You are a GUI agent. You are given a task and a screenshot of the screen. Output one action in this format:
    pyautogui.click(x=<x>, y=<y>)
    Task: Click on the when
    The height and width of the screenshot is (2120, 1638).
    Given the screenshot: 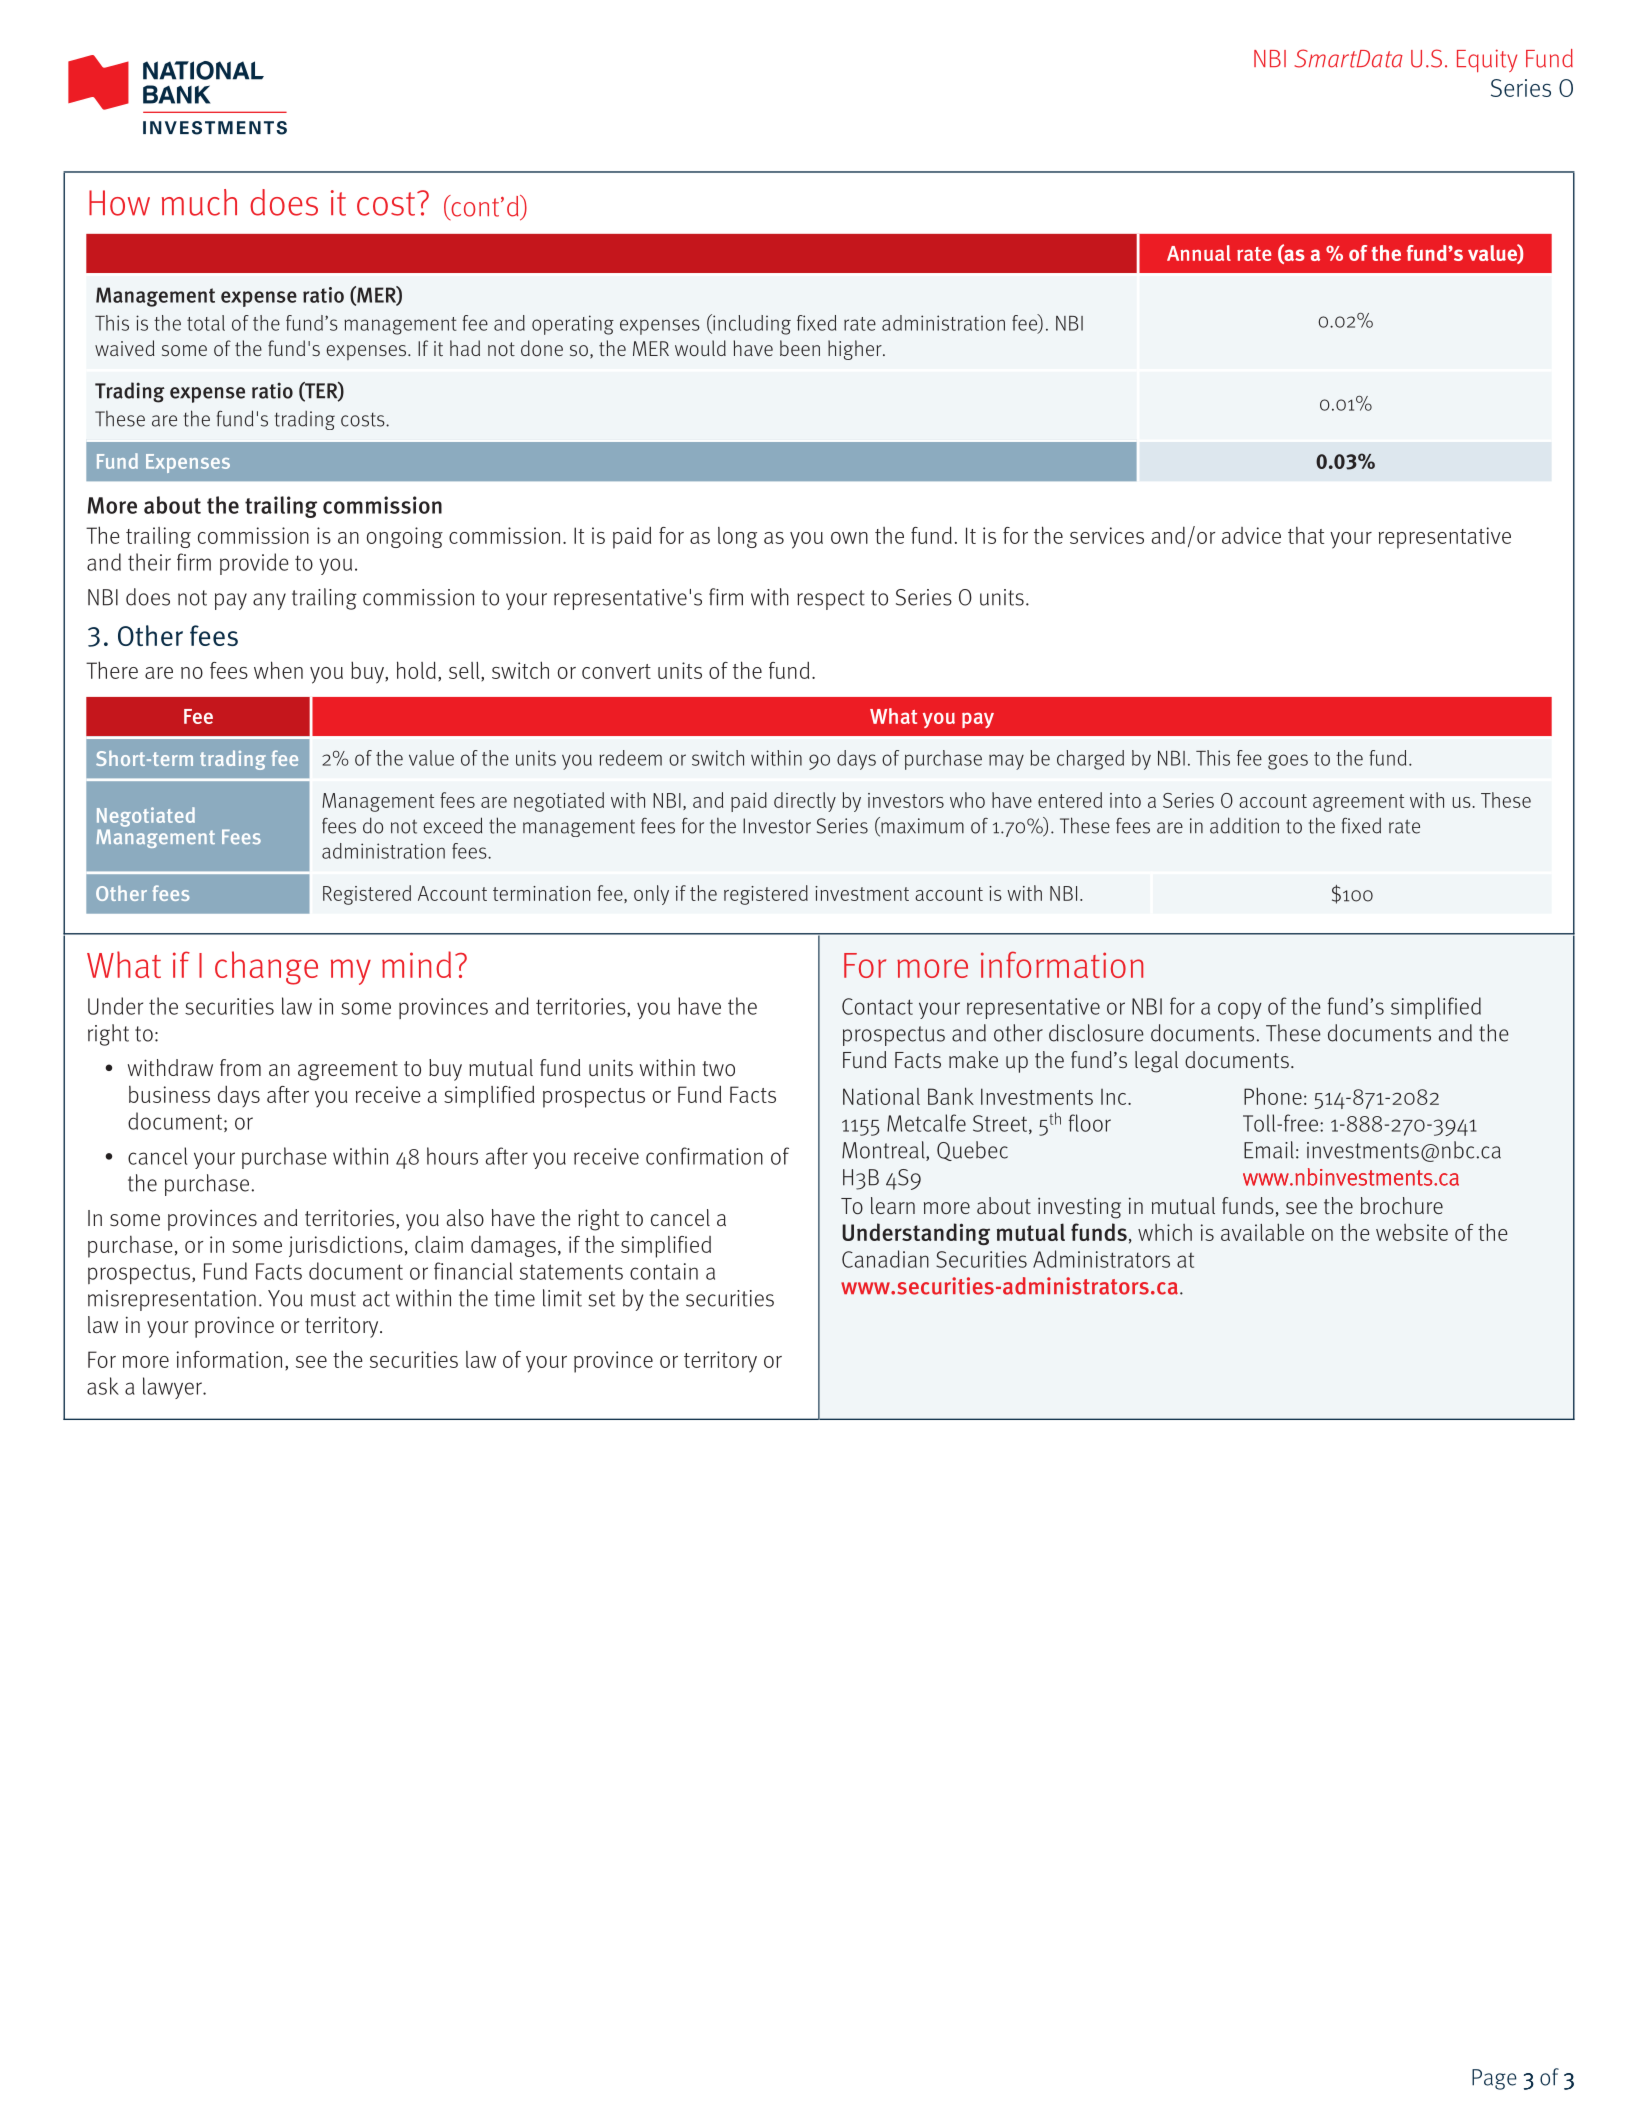 What is the action you would take?
    pyautogui.click(x=278, y=670)
